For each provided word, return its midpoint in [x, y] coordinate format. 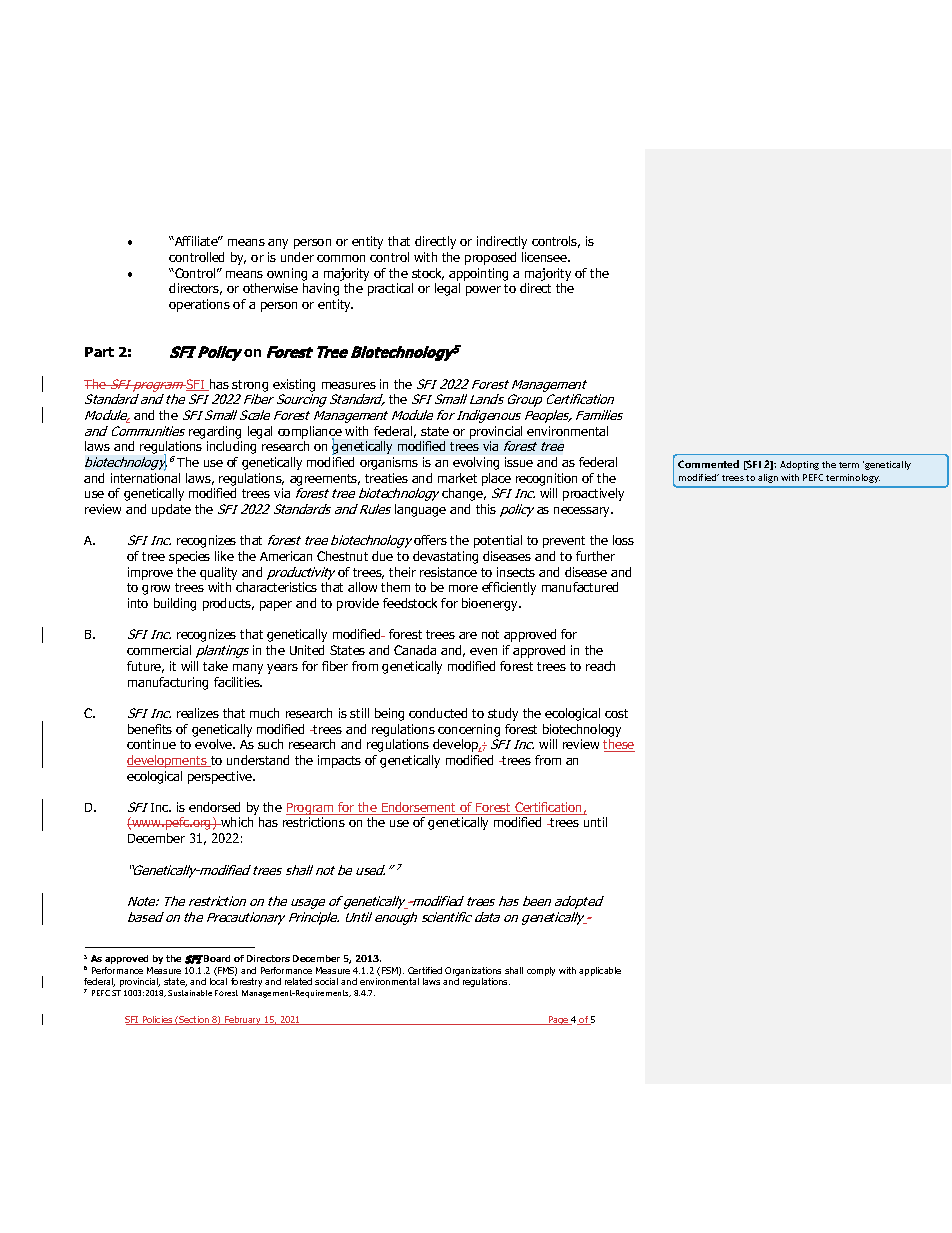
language [420, 510]
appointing [478, 274]
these [619, 745]
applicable [600, 971]
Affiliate [196, 241]
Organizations [473, 973]
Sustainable [190, 993]
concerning [469, 730]
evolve [215, 744]
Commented [708, 464]
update [171, 510]
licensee [545, 257]
